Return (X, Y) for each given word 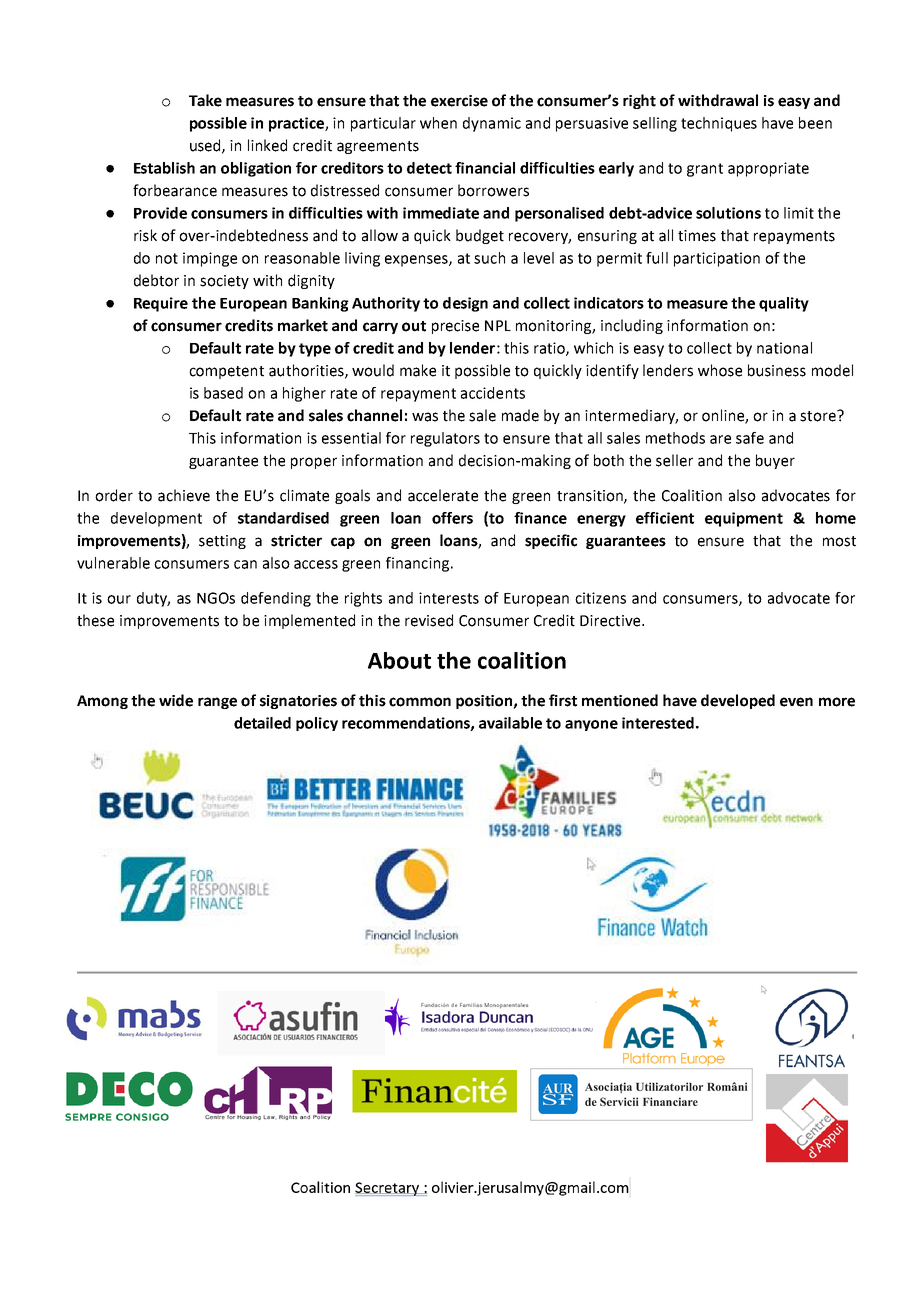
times (697, 236)
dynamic (492, 124)
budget (480, 236)
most (839, 541)
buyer (775, 461)
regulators (445, 439)
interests (449, 598)
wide (176, 700)
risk (145, 235)
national (784, 348)
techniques (719, 124)
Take (205, 100)
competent (226, 372)
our (119, 599)
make (418, 370)
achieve (184, 495)
